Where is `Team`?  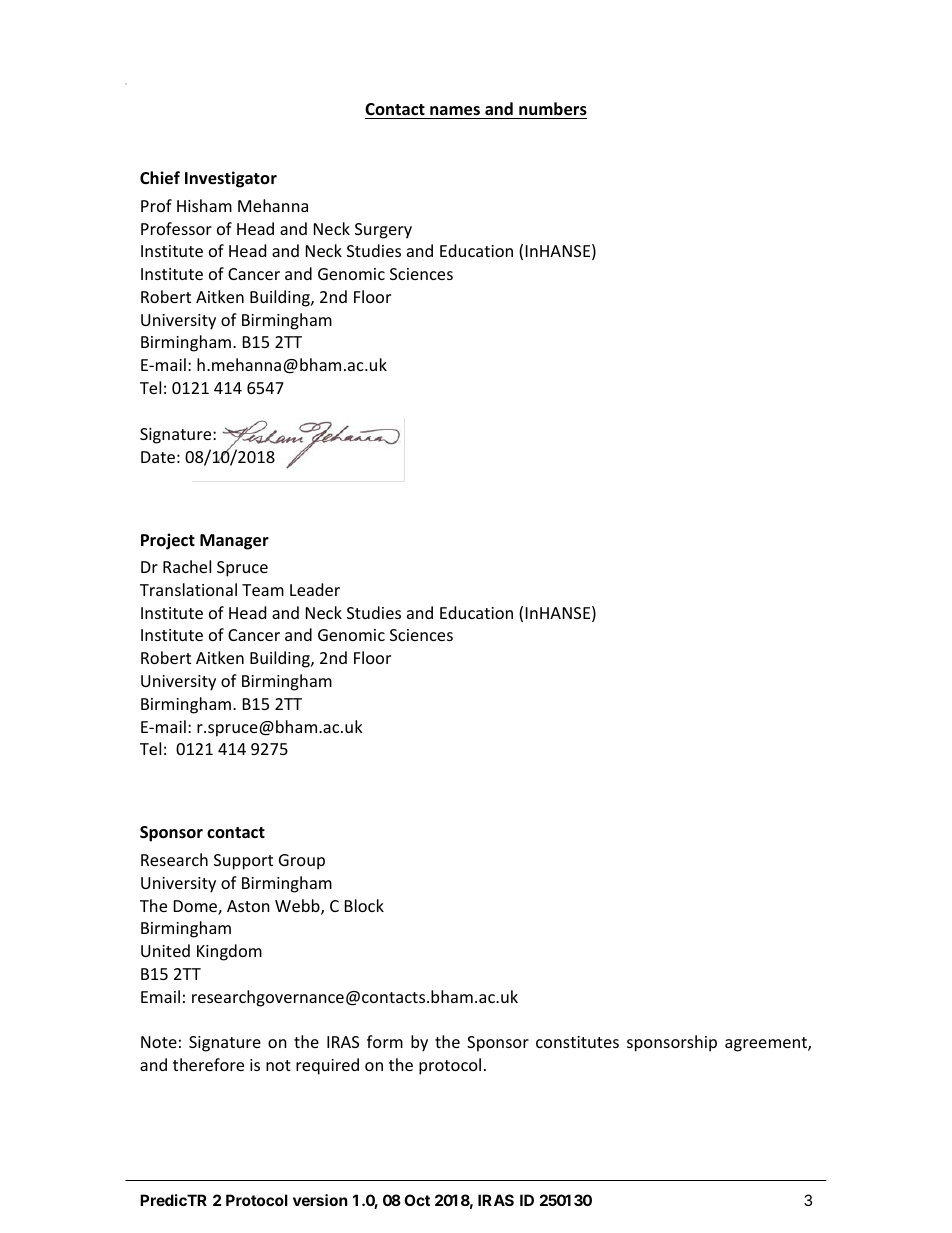
Team is located at coordinates (263, 590).
